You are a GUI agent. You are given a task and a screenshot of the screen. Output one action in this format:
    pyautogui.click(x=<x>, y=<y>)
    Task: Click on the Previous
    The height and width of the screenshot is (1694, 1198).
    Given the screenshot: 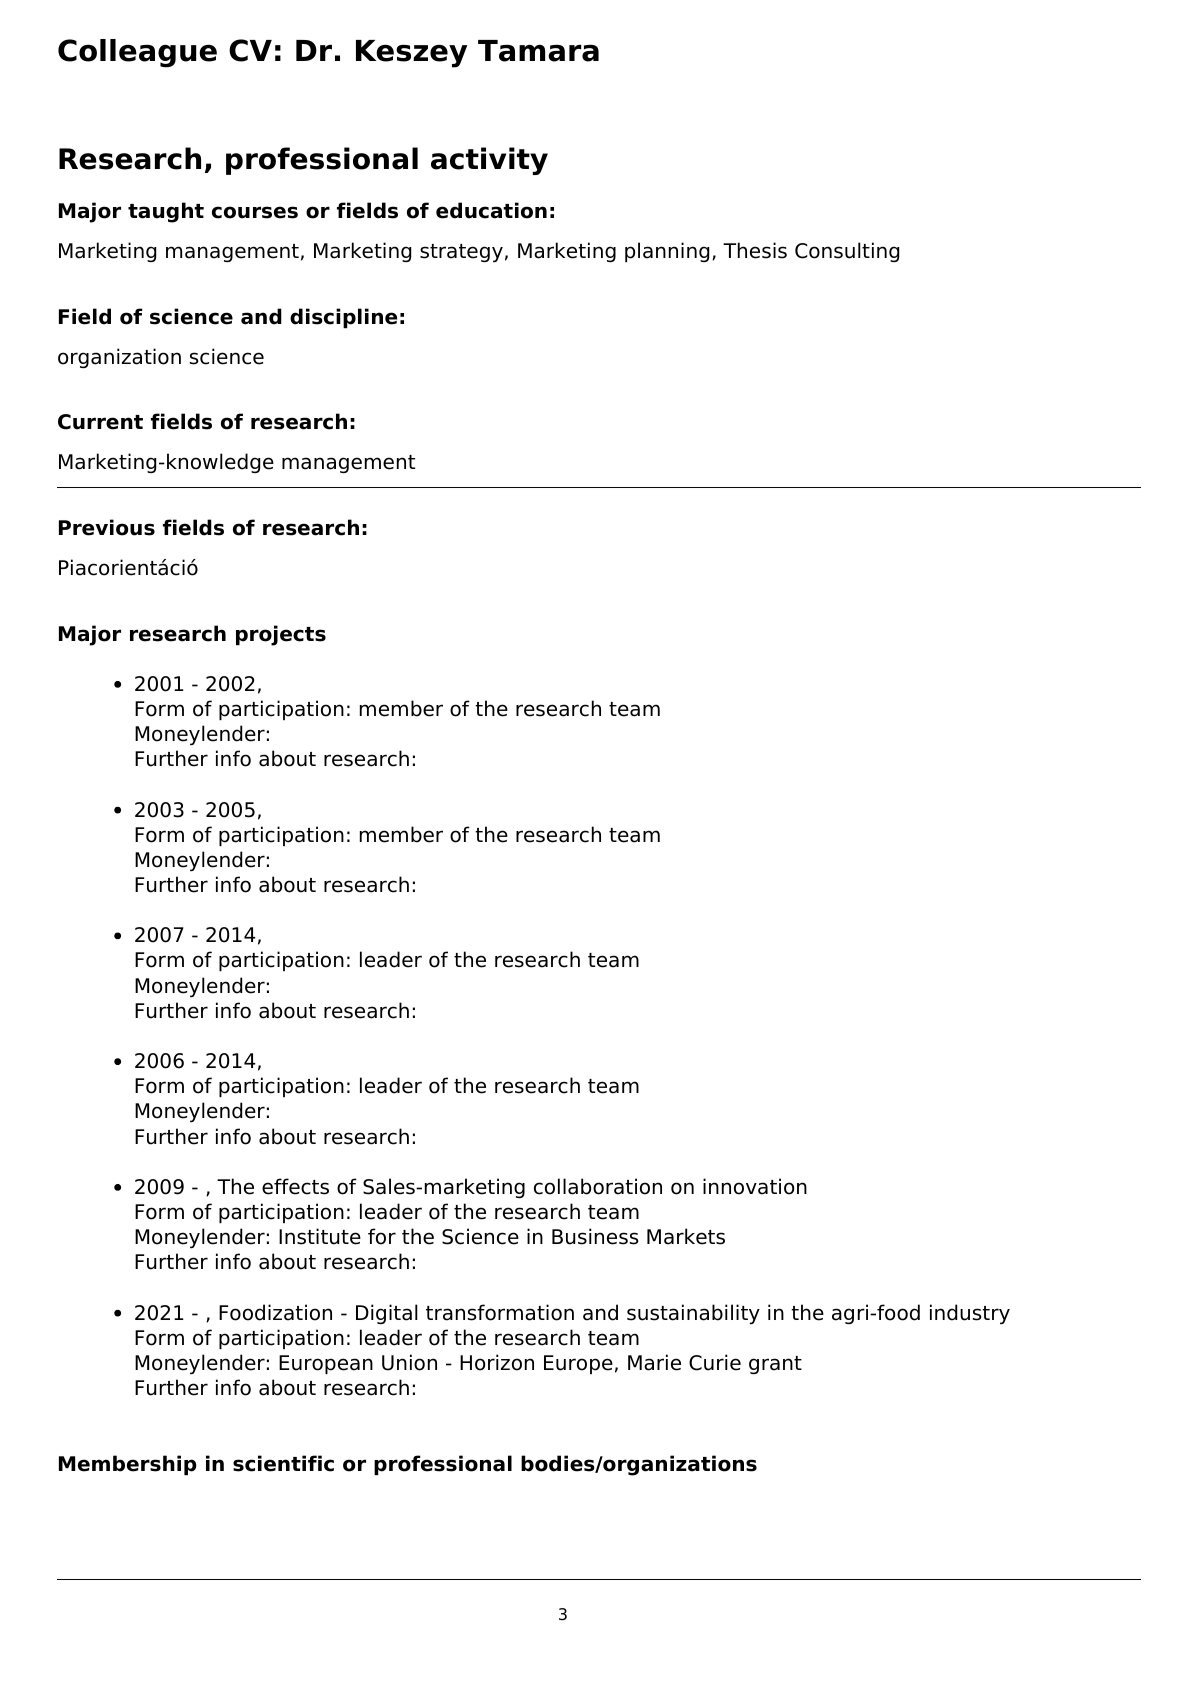 What is the action you would take?
    pyautogui.click(x=107, y=527)
